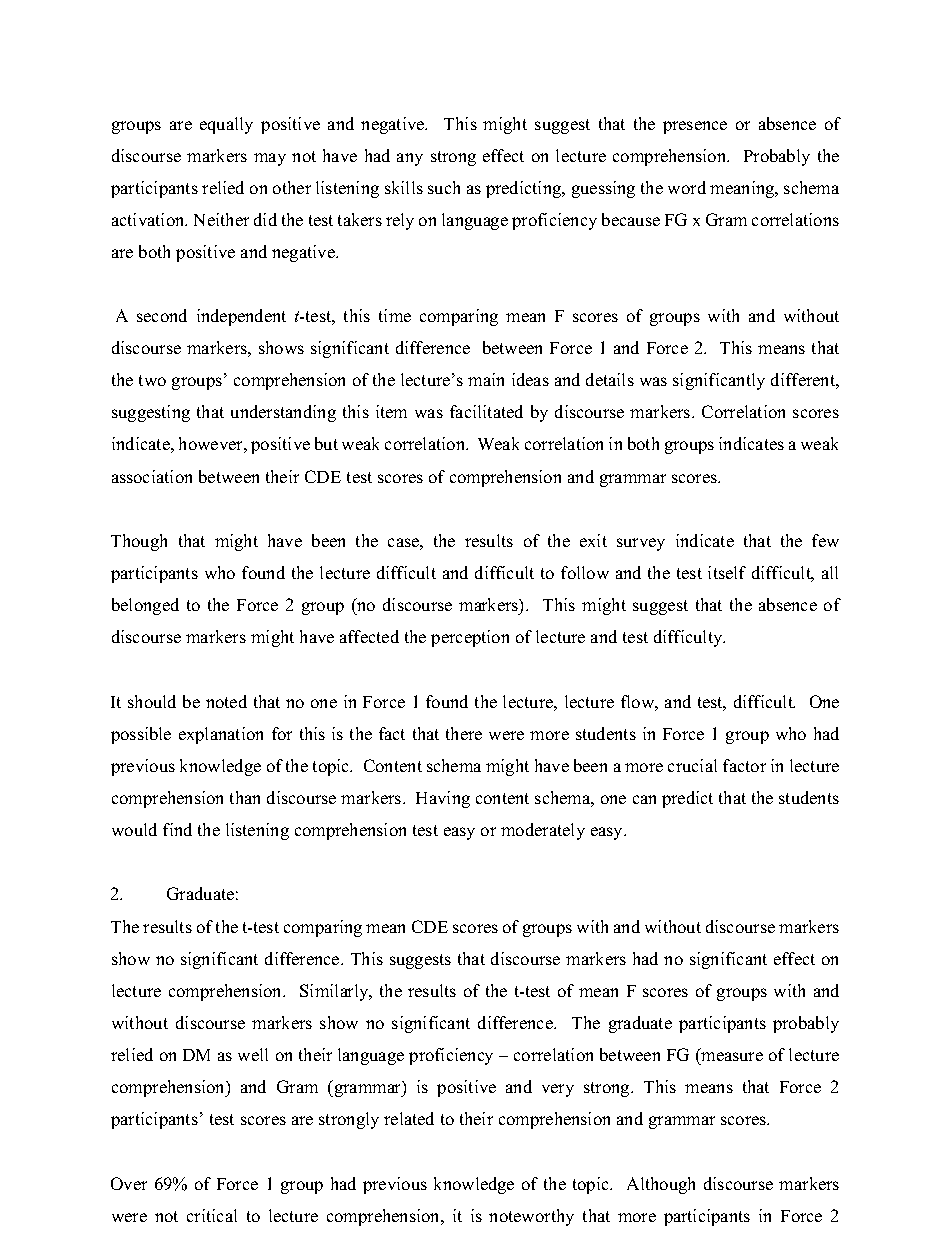  Describe the element at coordinates (226, 701) in the screenshot. I see `noted` at that location.
